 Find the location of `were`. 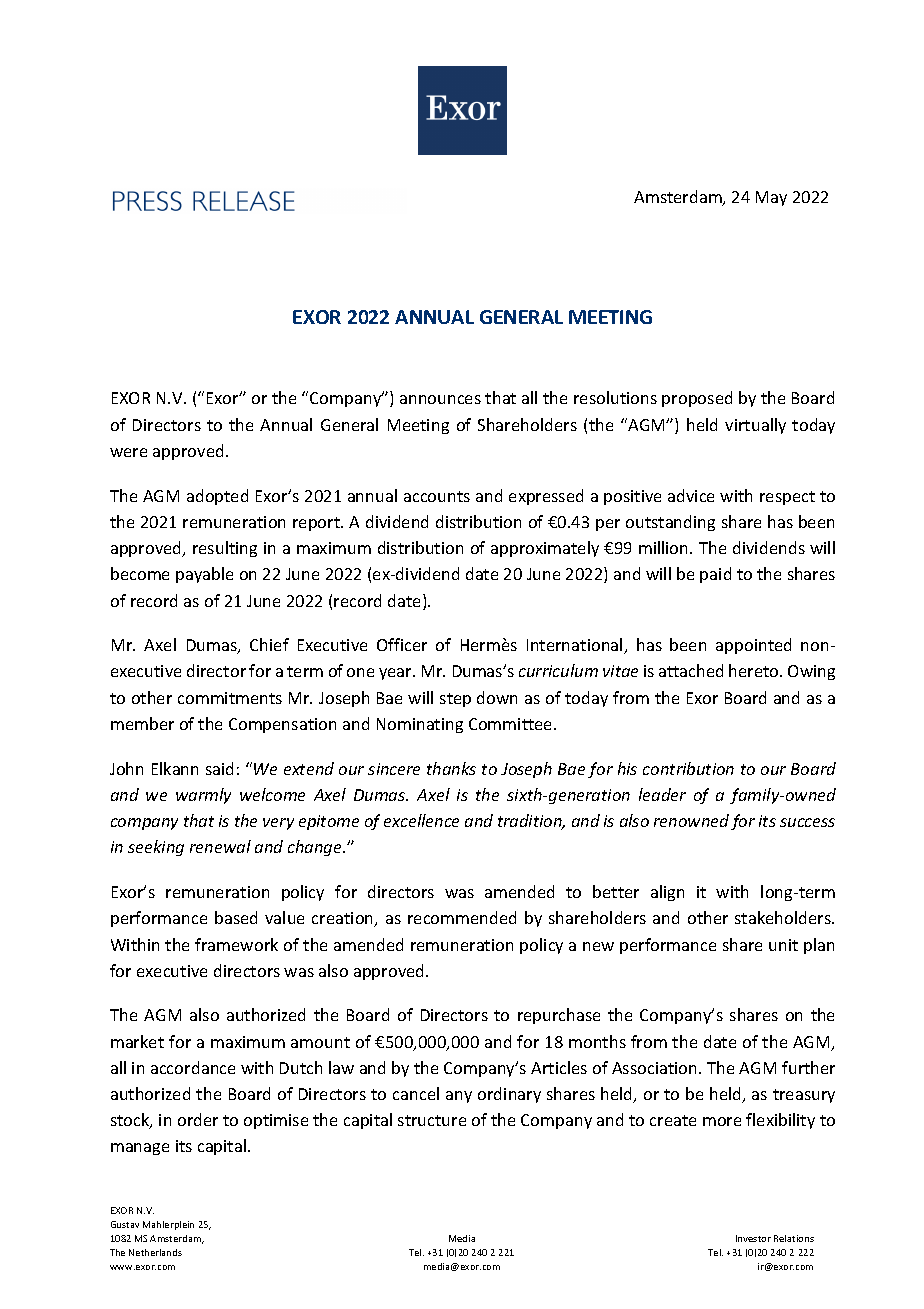

were is located at coordinates (128, 452).
